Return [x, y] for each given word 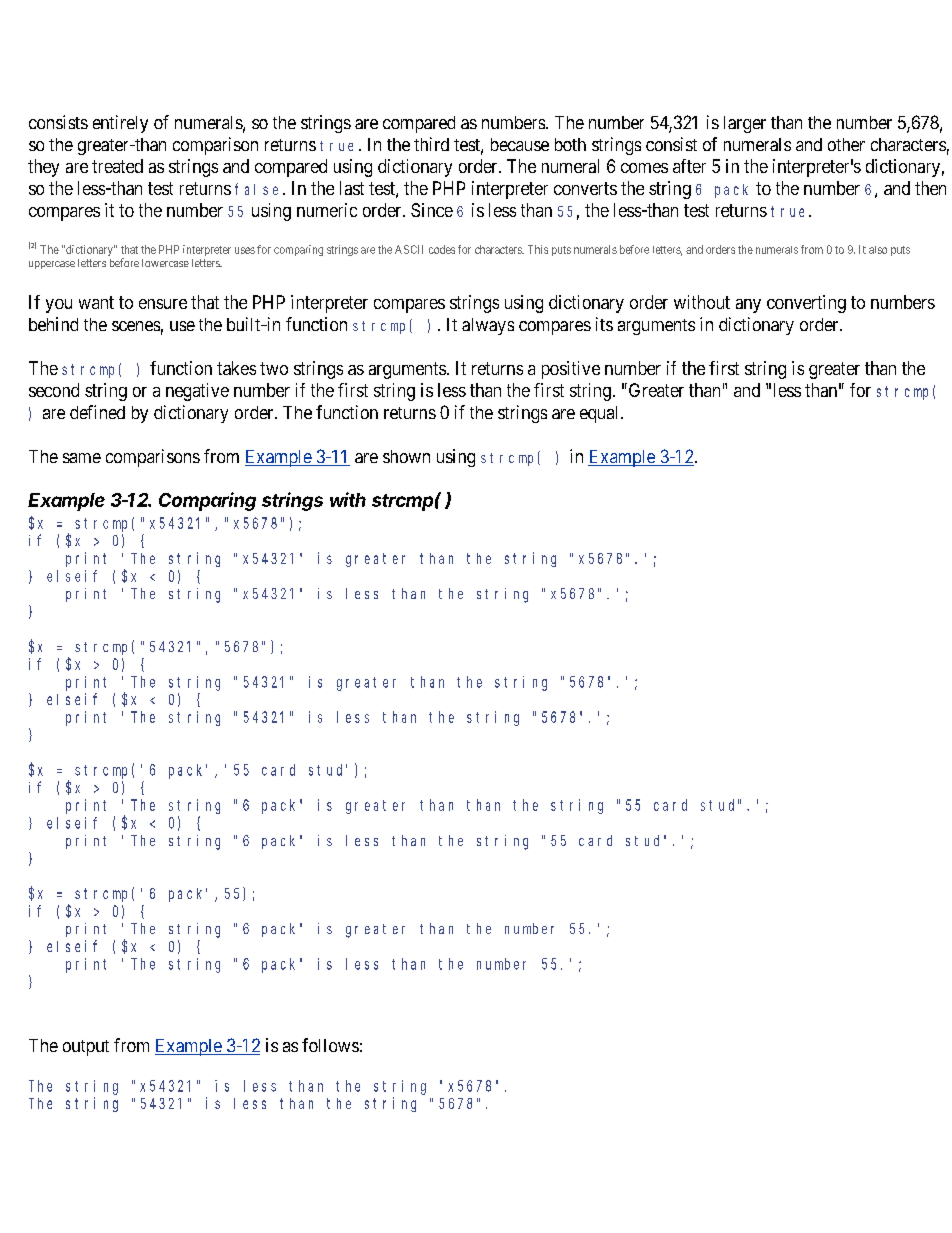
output [86, 1048]
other [846, 144]
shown [406, 456]
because [520, 144]
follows [330, 1045]
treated [117, 166]
